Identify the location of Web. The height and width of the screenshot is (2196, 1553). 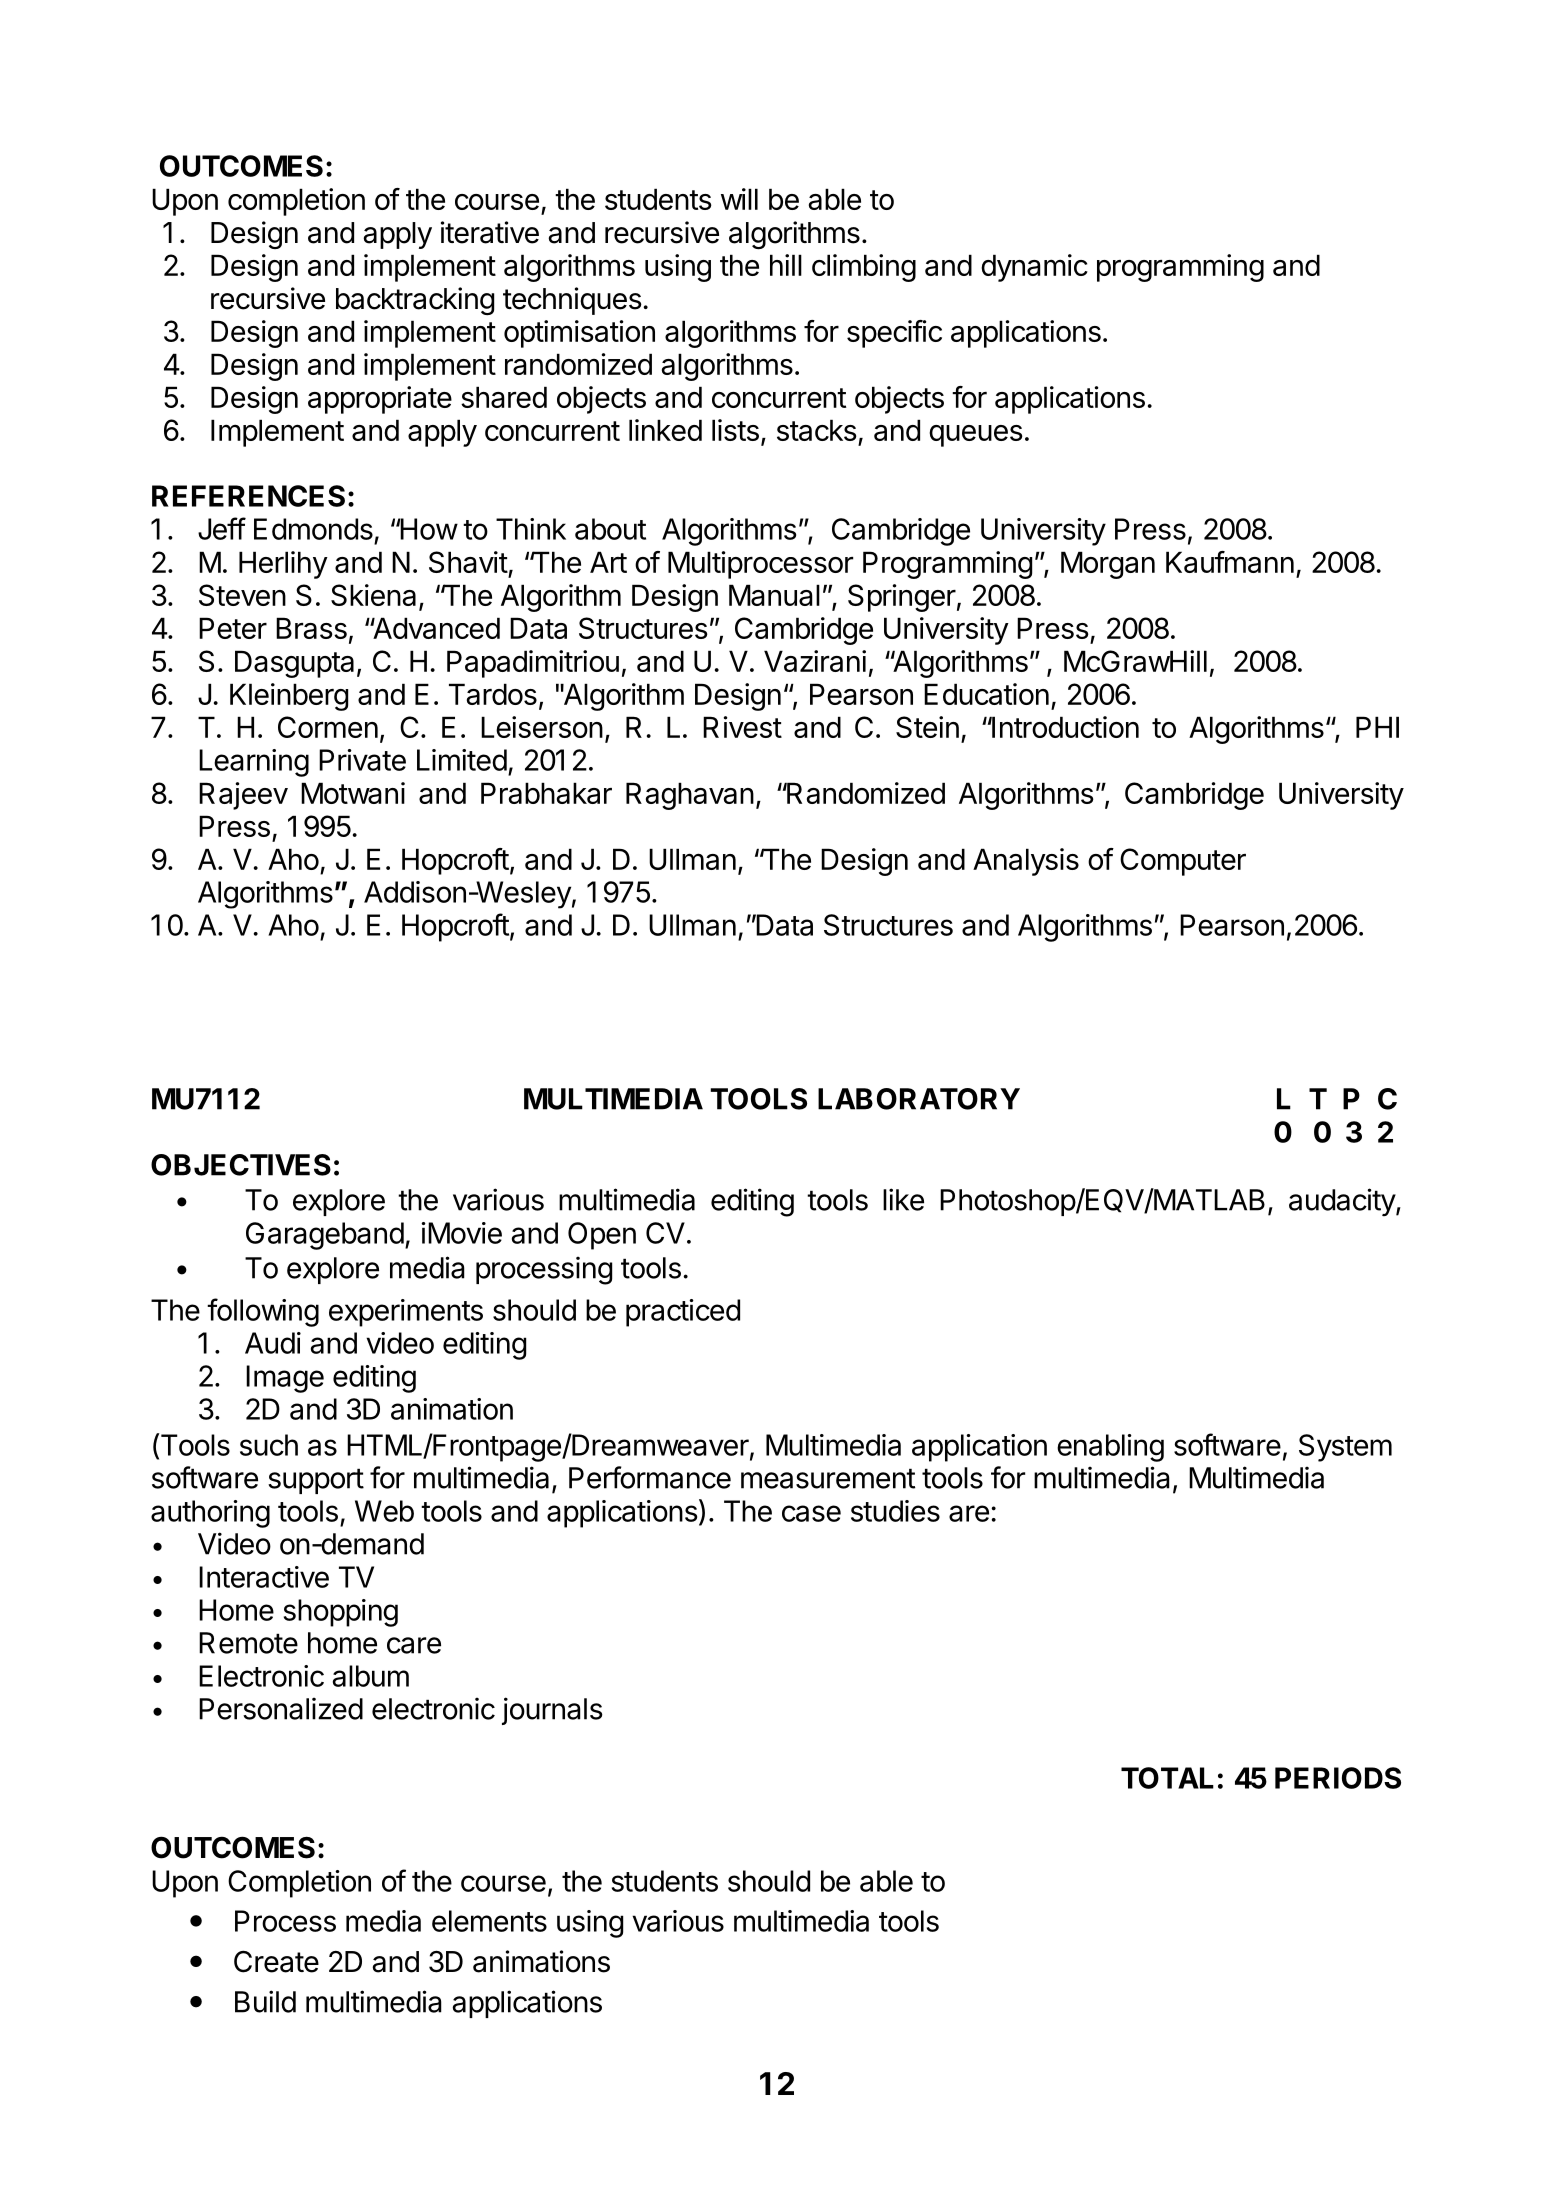
(384, 1511).
